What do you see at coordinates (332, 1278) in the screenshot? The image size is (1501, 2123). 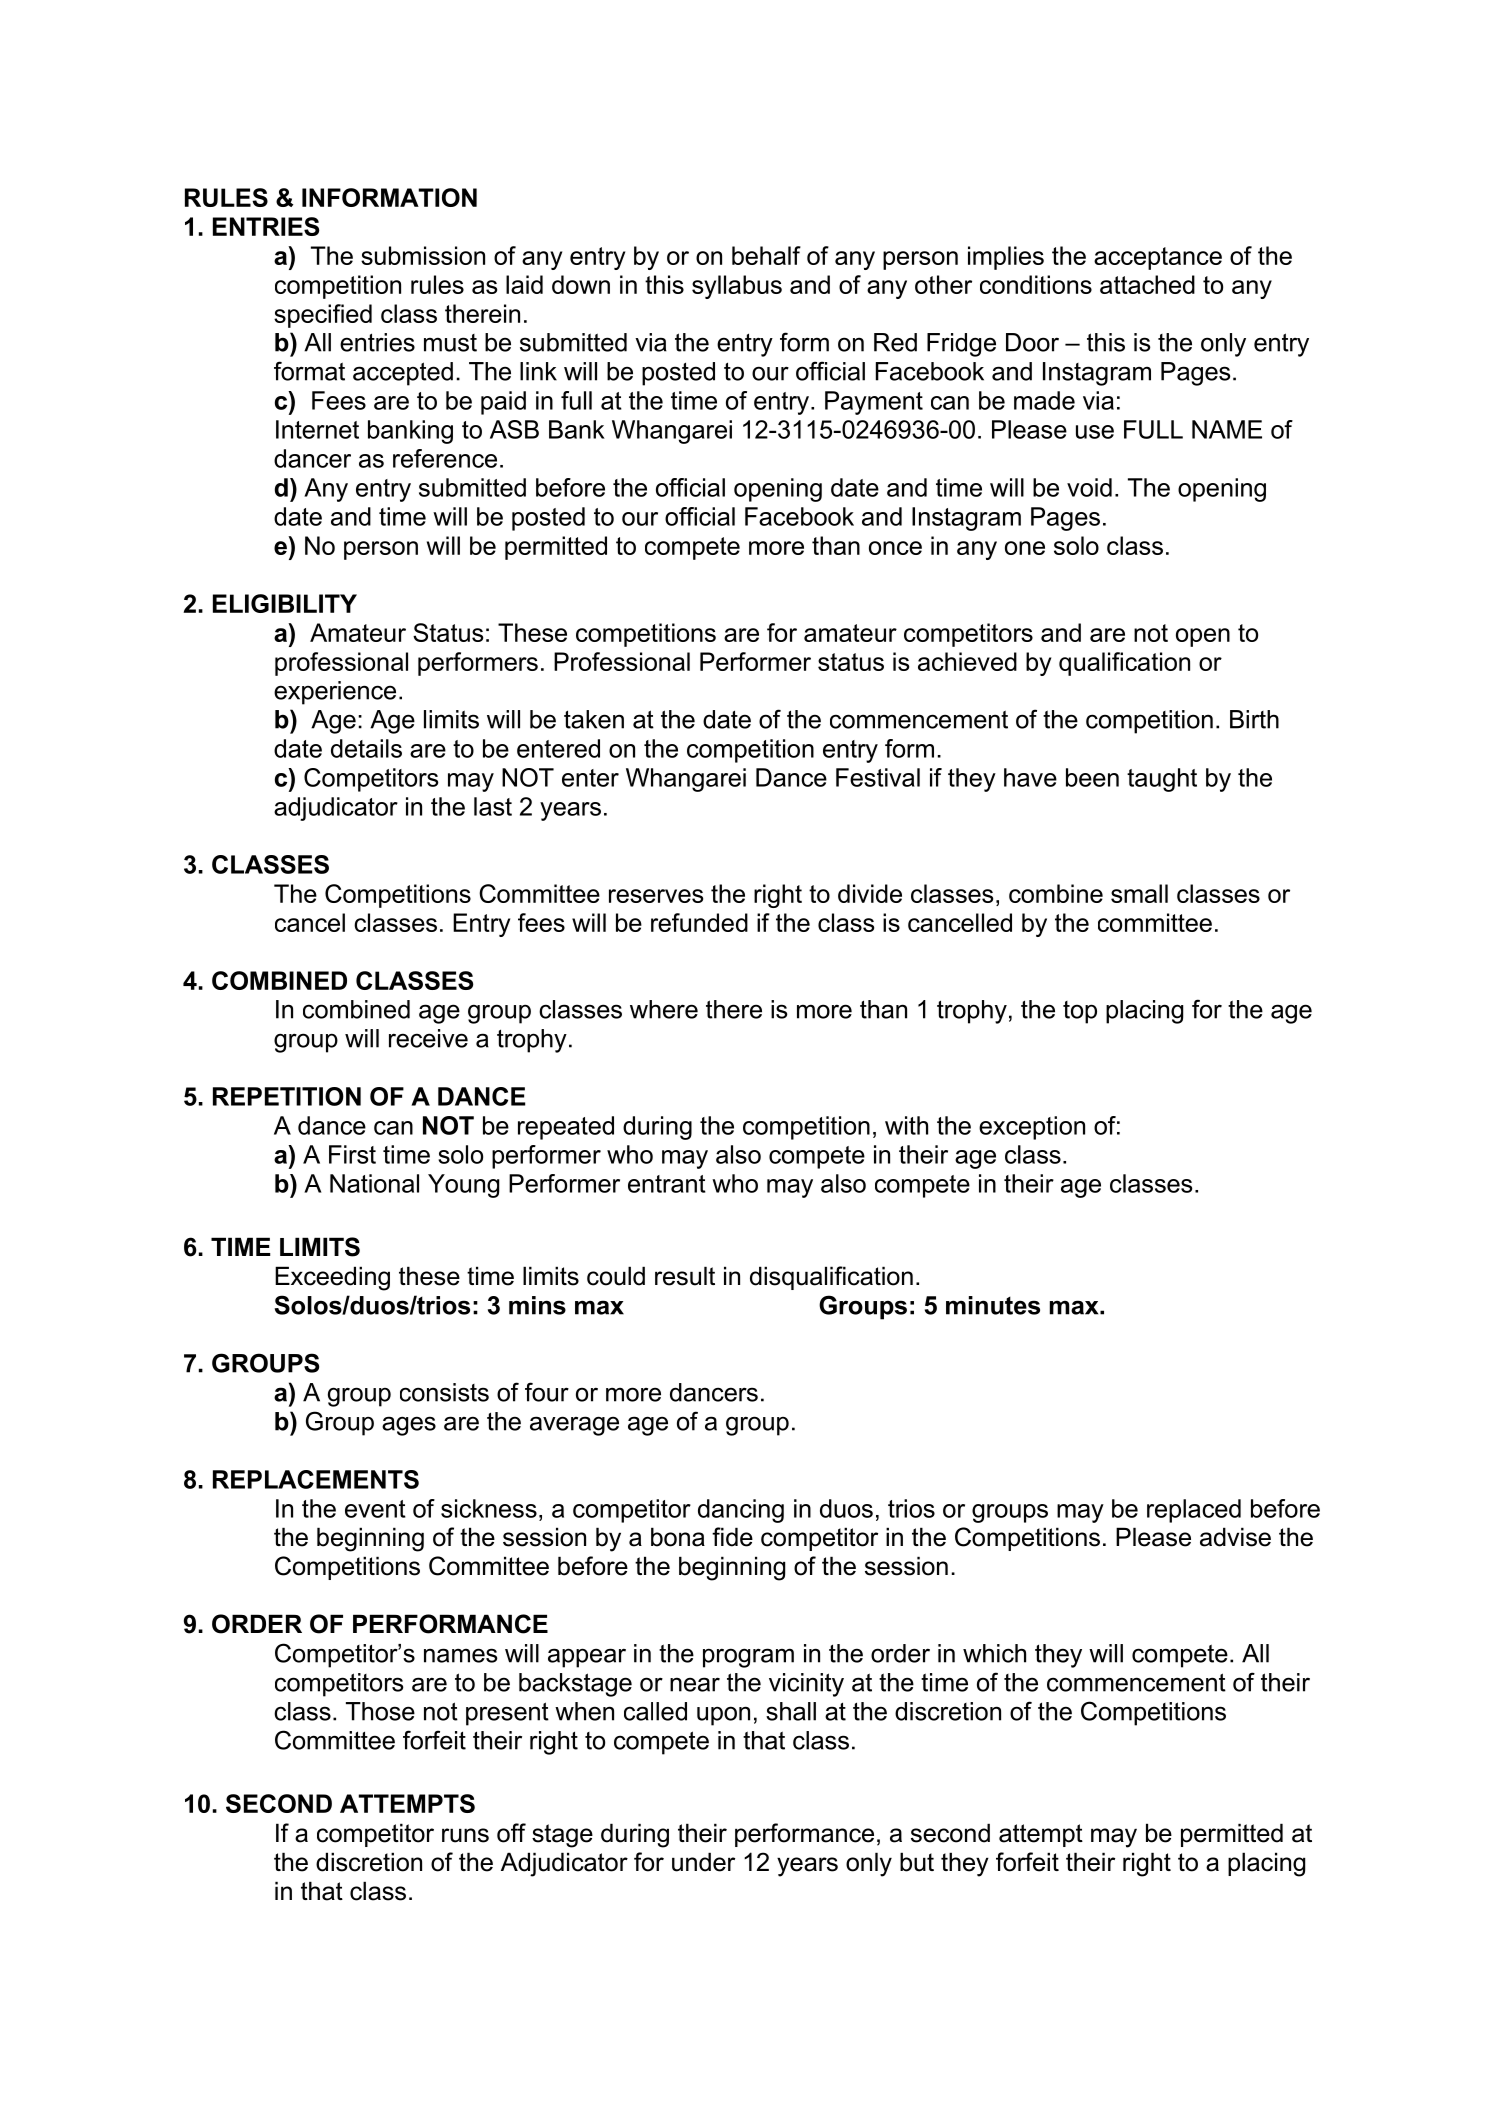 I see `Exceeding` at bounding box center [332, 1278].
